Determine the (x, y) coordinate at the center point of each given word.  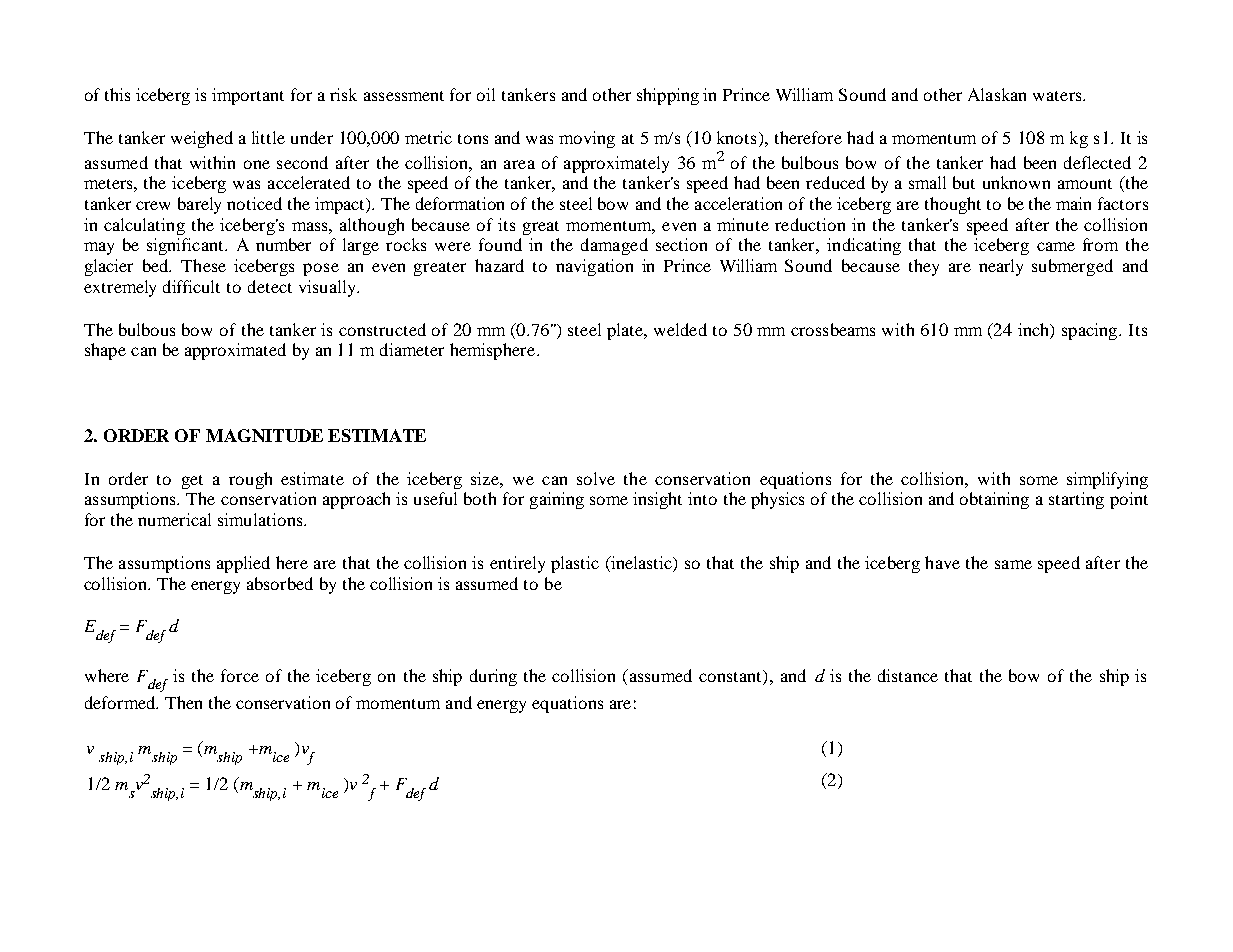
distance (908, 675)
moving (587, 139)
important (248, 96)
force (240, 675)
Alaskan (997, 94)
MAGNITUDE (264, 435)
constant (731, 677)
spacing (1091, 331)
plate (626, 331)
